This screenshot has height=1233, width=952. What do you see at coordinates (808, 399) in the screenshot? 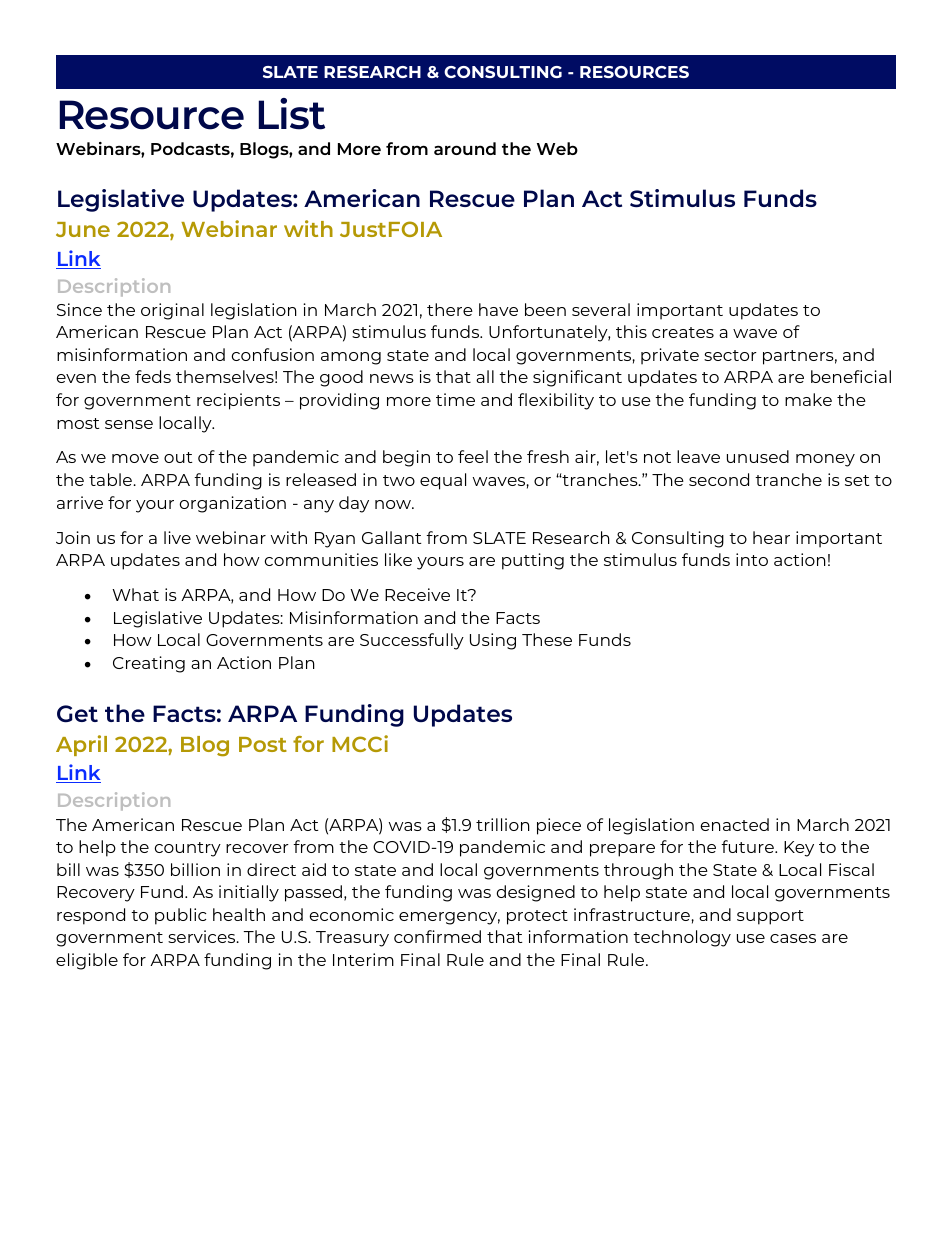
I see `make` at bounding box center [808, 399].
